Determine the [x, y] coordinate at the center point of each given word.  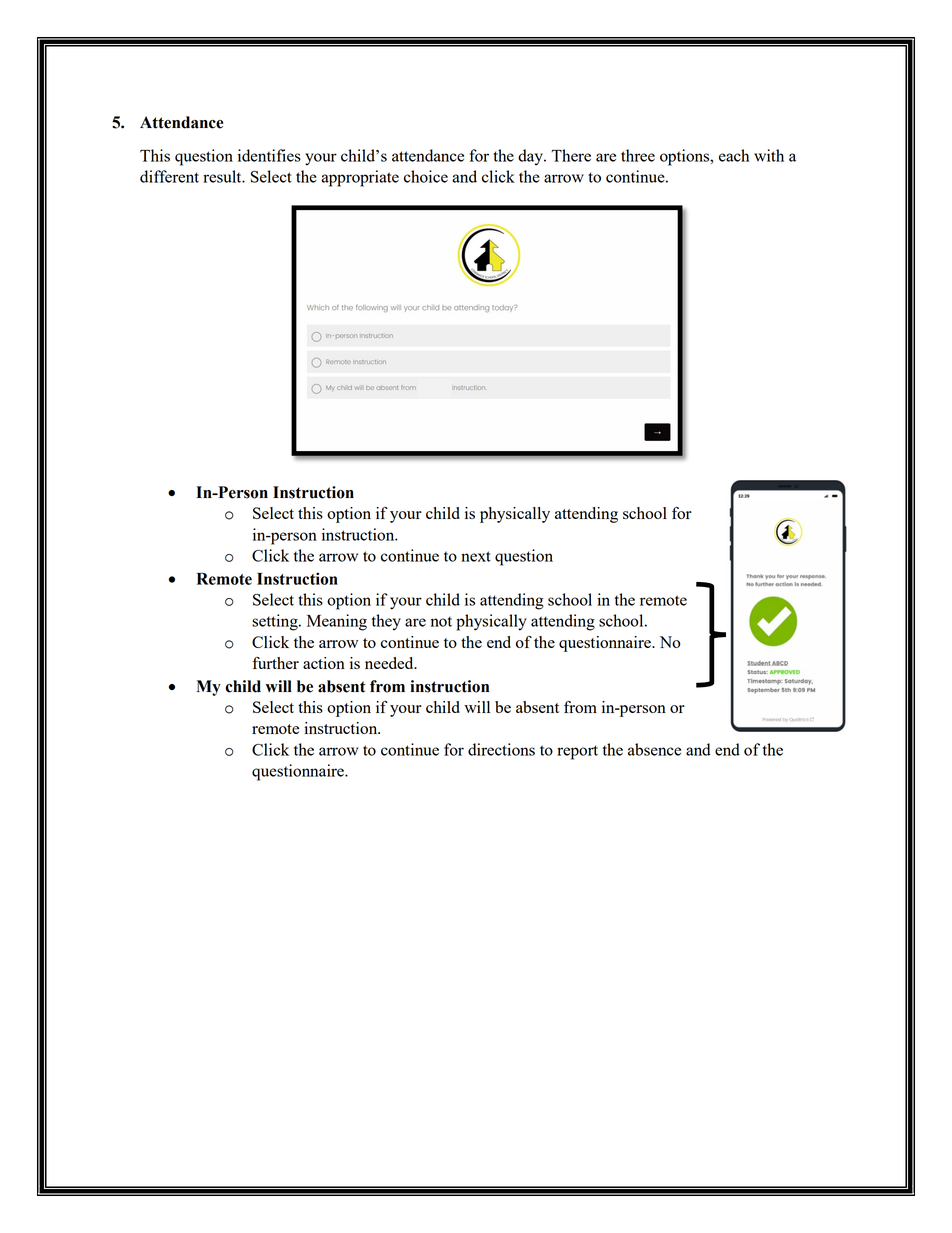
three [638, 155]
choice [426, 176]
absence [654, 749]
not [441, 621]
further [275, 663]
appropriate [360, 178]
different [169, 176]
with [769, 155]
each [734, 155]
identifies [269, 155]
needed [390, 663]
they [386, 622]
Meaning [337, 622]
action [324, 663]
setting [276, 622]
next [476, 556]
